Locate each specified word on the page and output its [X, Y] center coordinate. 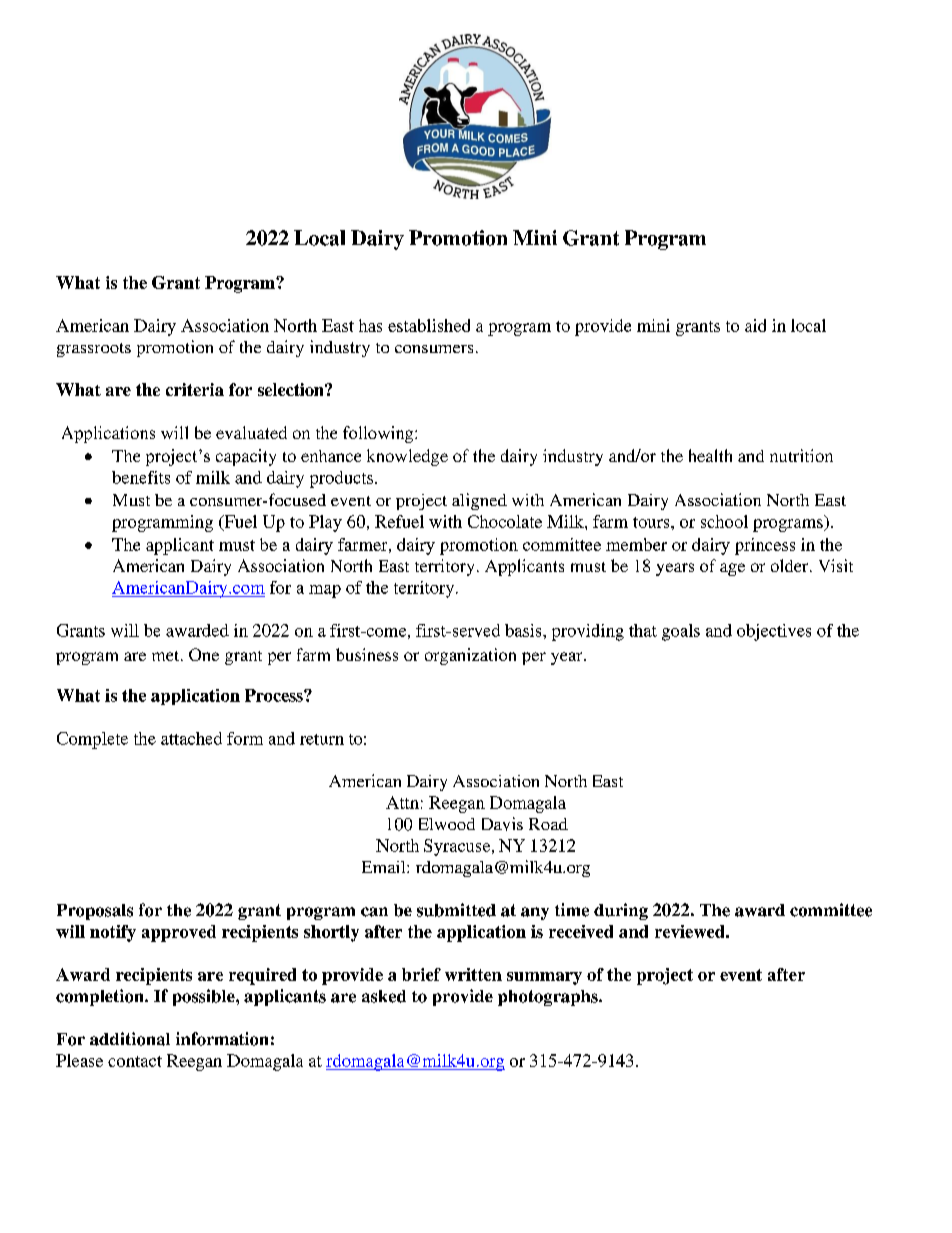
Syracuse [458, 847]
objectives [774, 632]
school [724, 521]
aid [755, 325]
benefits [141, 477]
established [429, 325]
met [167, 656]
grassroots [94, 350]
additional [130, 1039]
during [621, 911]
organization [470, 656]
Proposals [95, 912]
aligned [479, 501]
